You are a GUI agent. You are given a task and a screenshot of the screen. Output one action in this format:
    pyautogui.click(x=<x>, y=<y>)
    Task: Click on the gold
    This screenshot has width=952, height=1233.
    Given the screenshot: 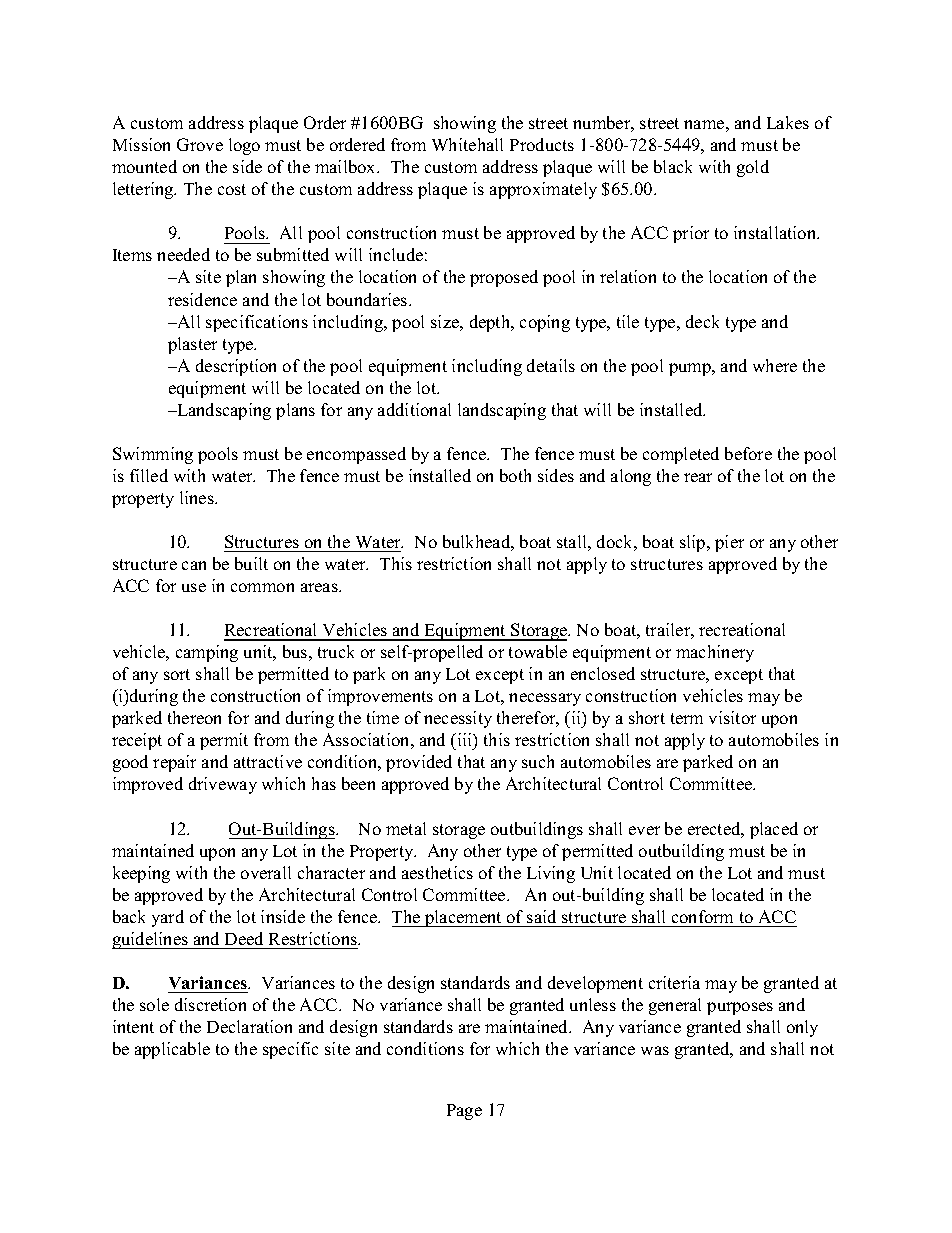 What is the action you would take?
    pyautogui.click(x=753, y=168)
